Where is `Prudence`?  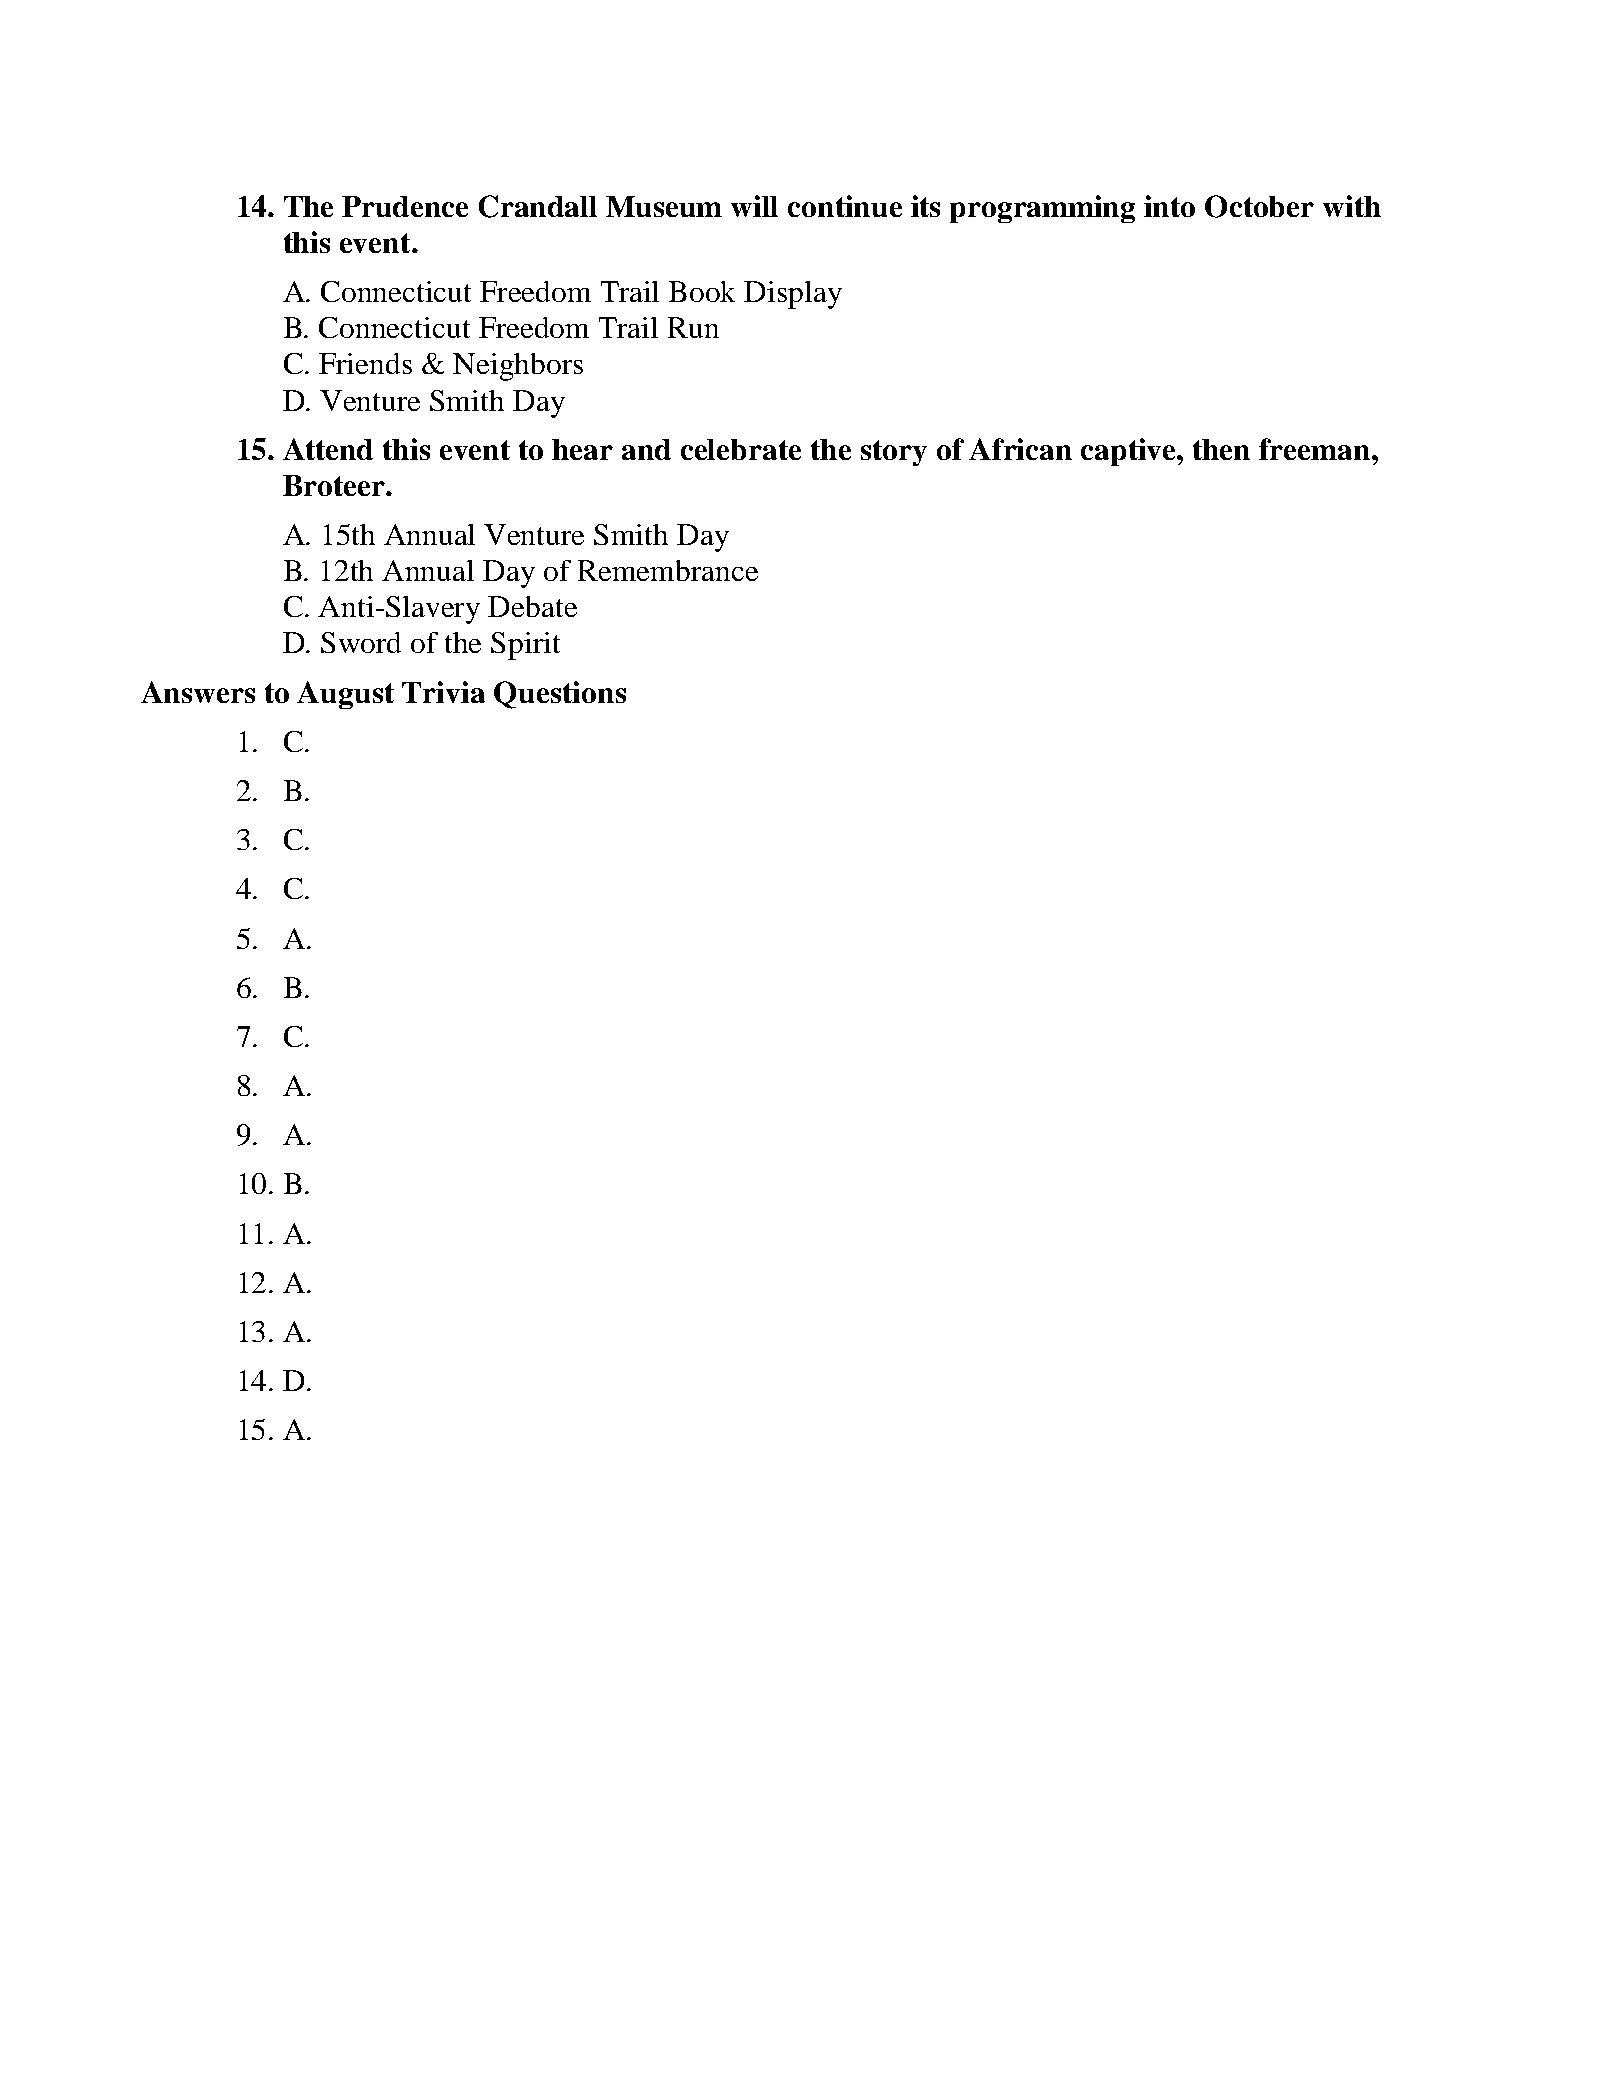
Prudence is located at coordinates (405, 206).
